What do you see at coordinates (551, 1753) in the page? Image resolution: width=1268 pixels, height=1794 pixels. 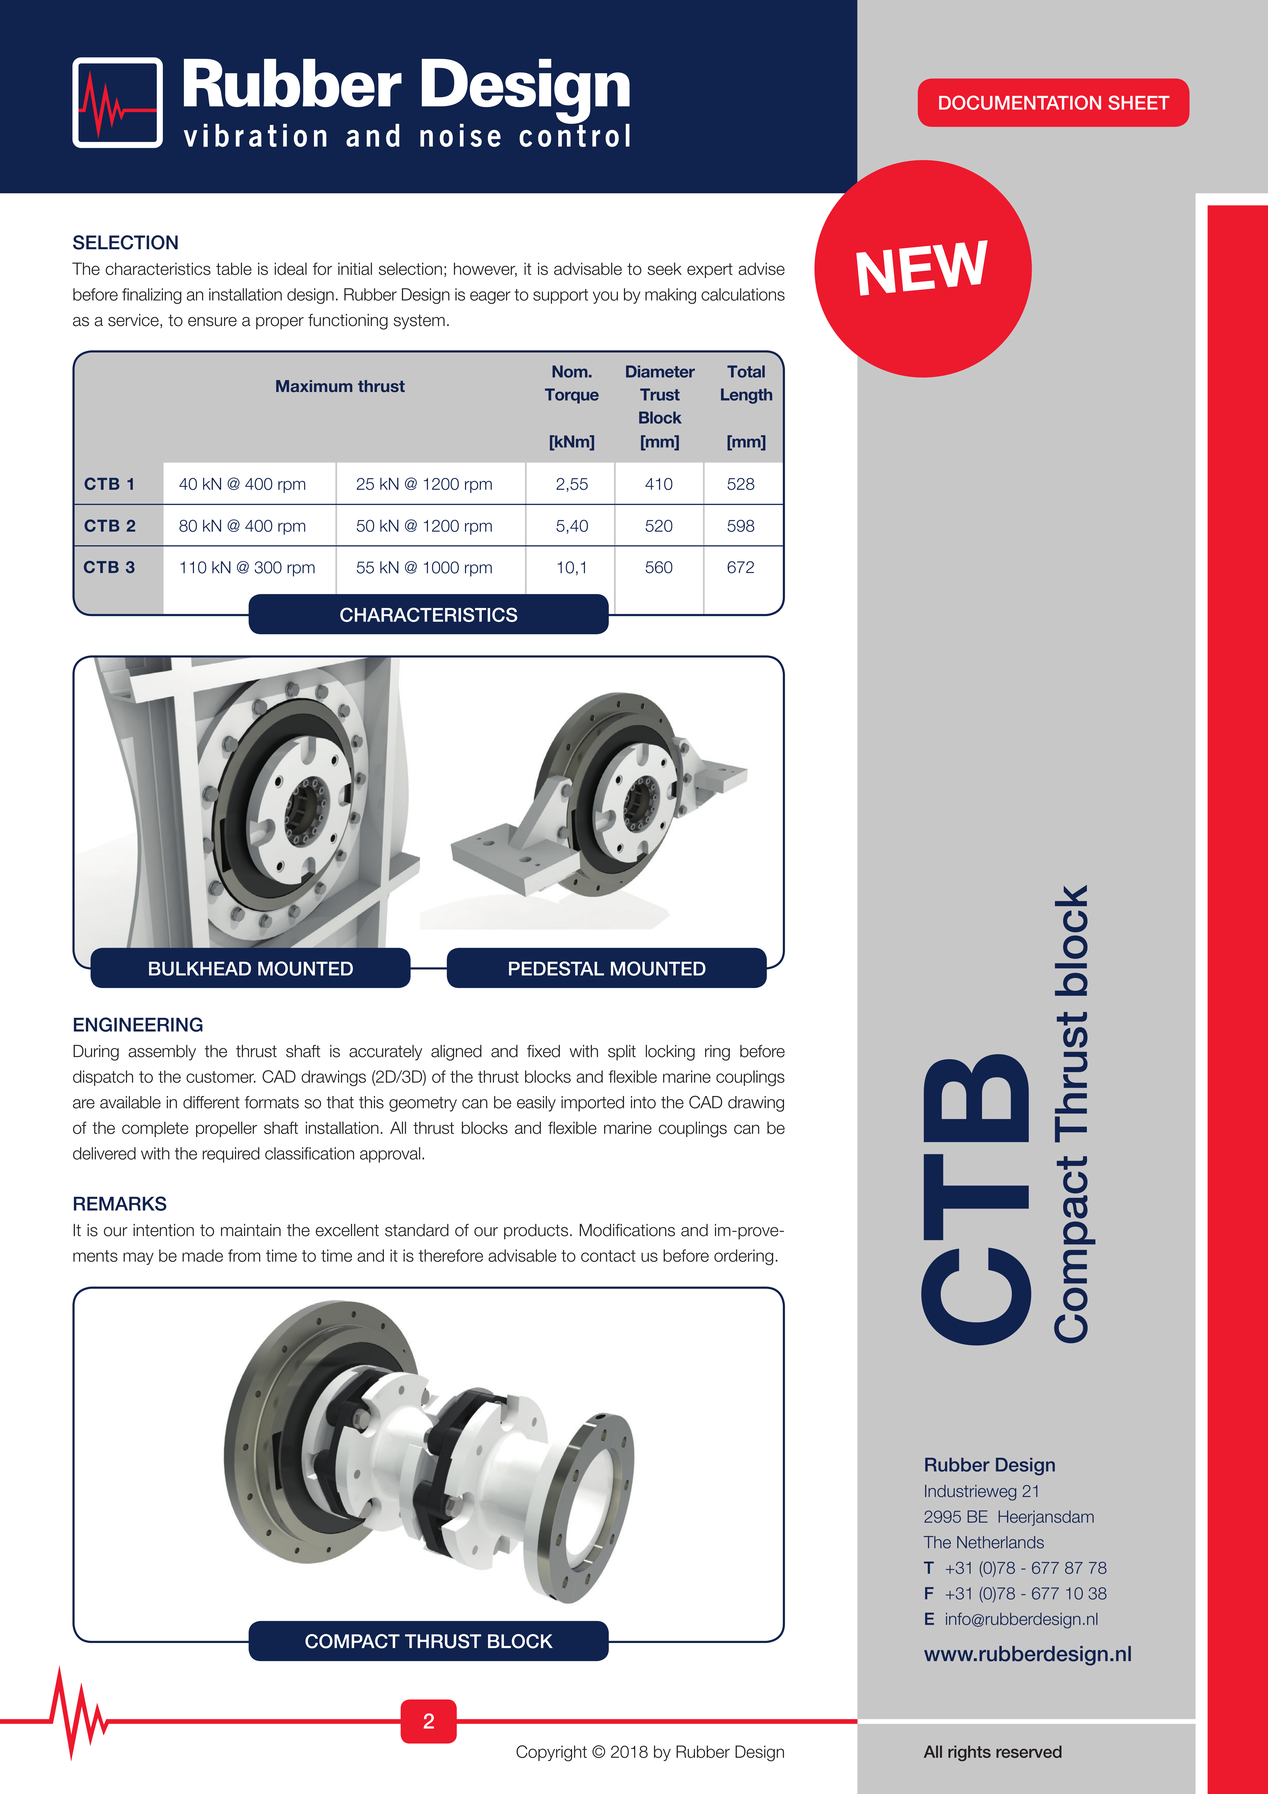 I see `Copyright` at bounding box center [551, 1753].
